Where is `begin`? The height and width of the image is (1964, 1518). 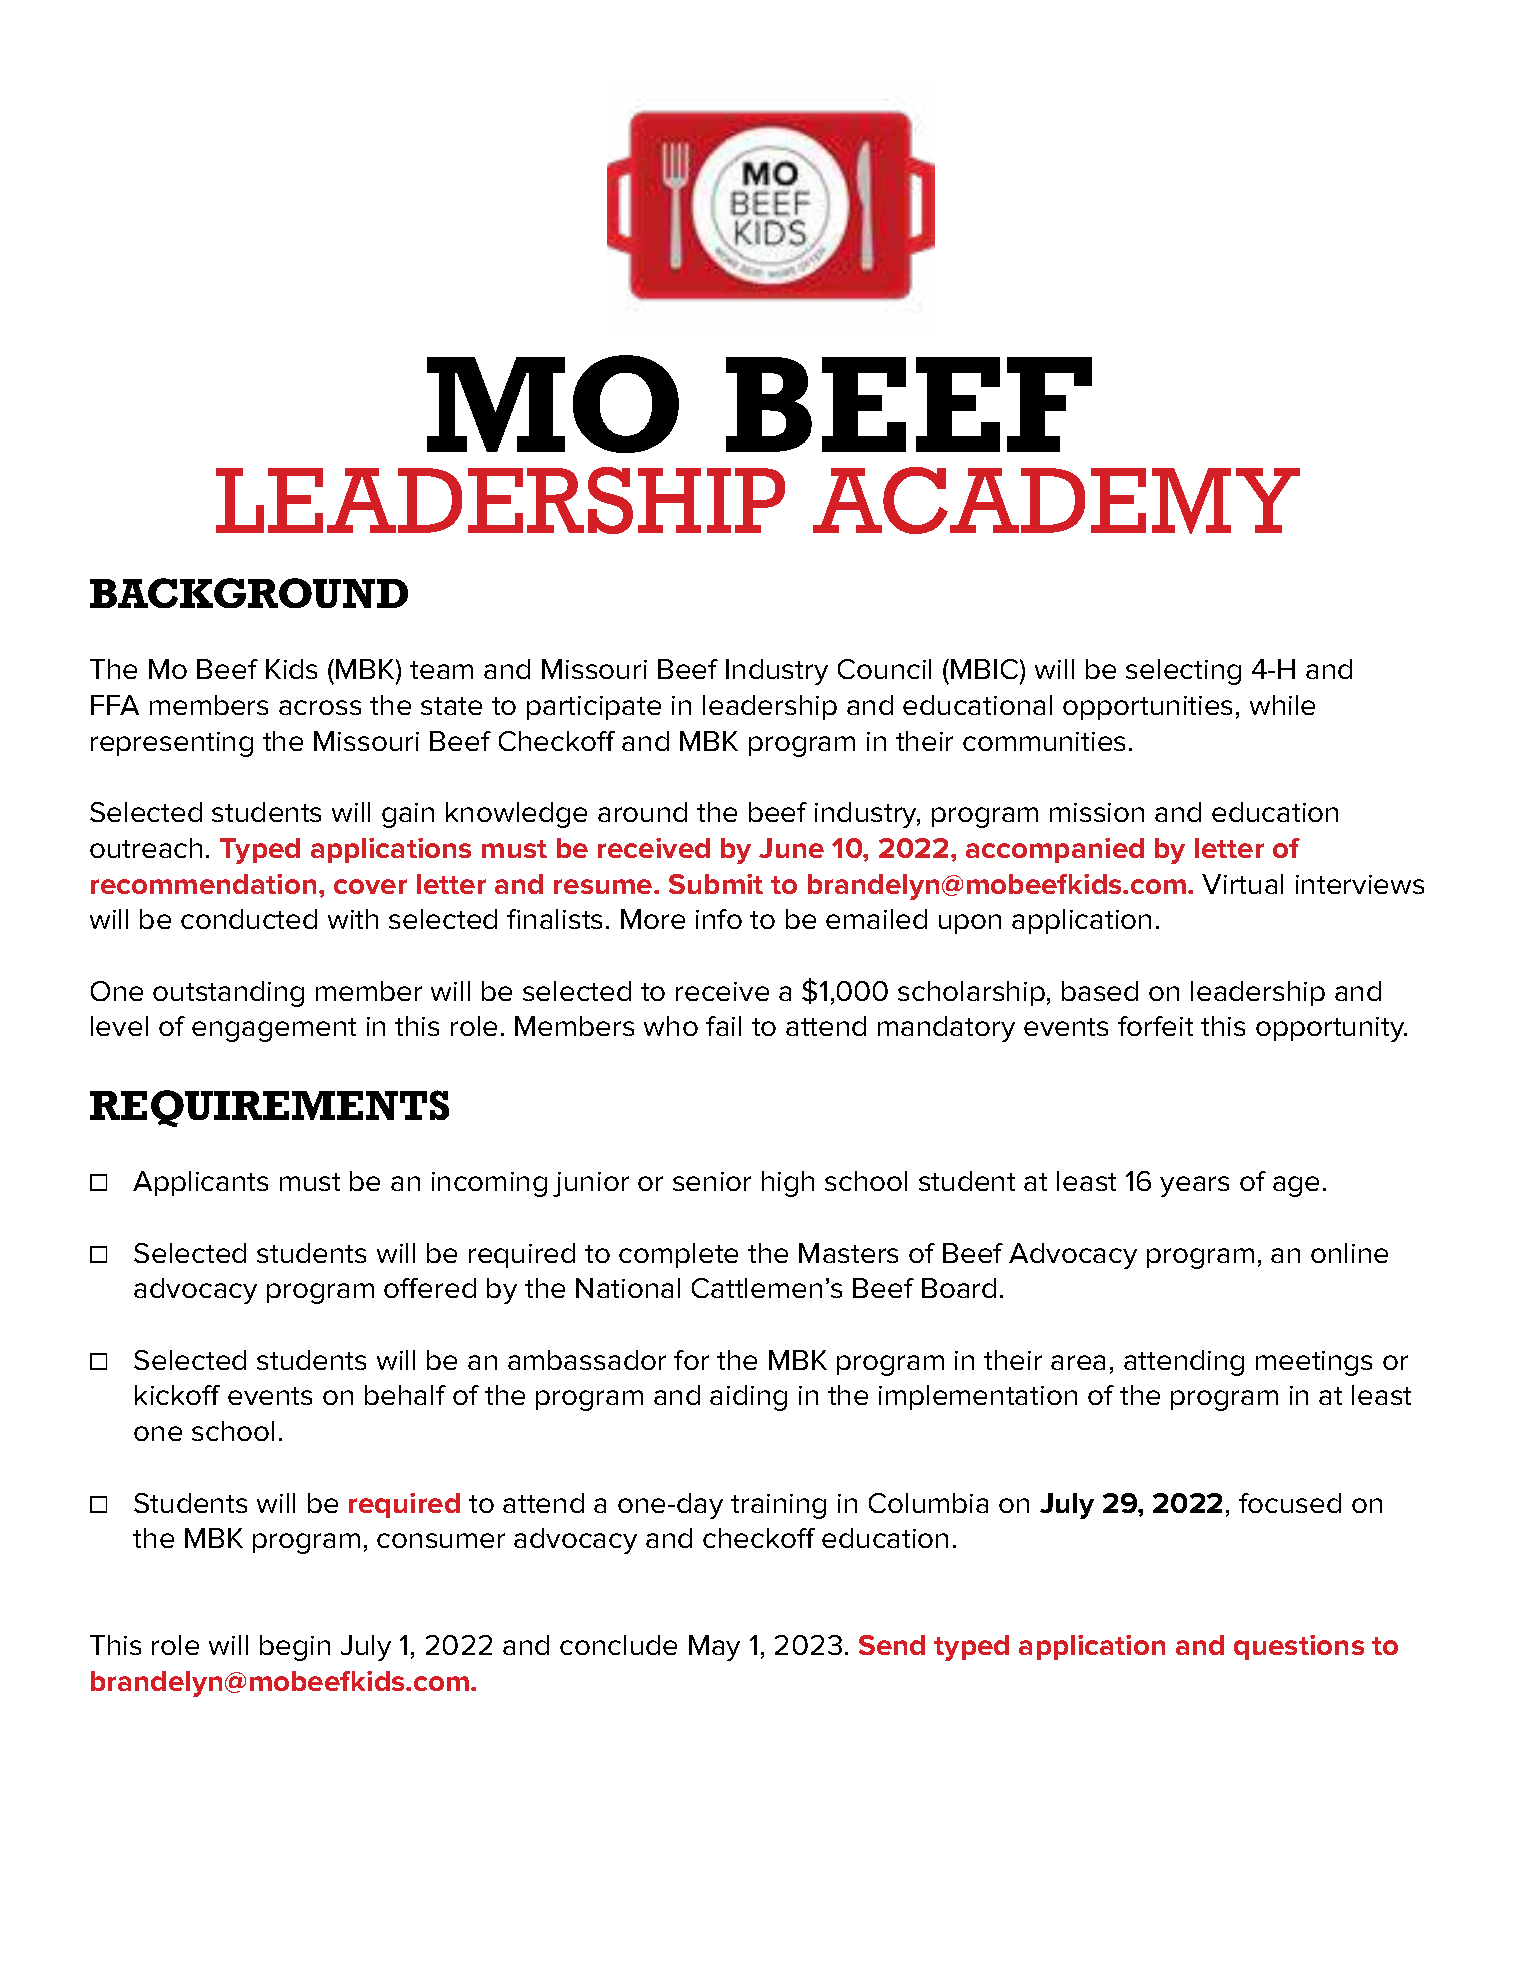 begin is located at coordinates (295, 1648).
